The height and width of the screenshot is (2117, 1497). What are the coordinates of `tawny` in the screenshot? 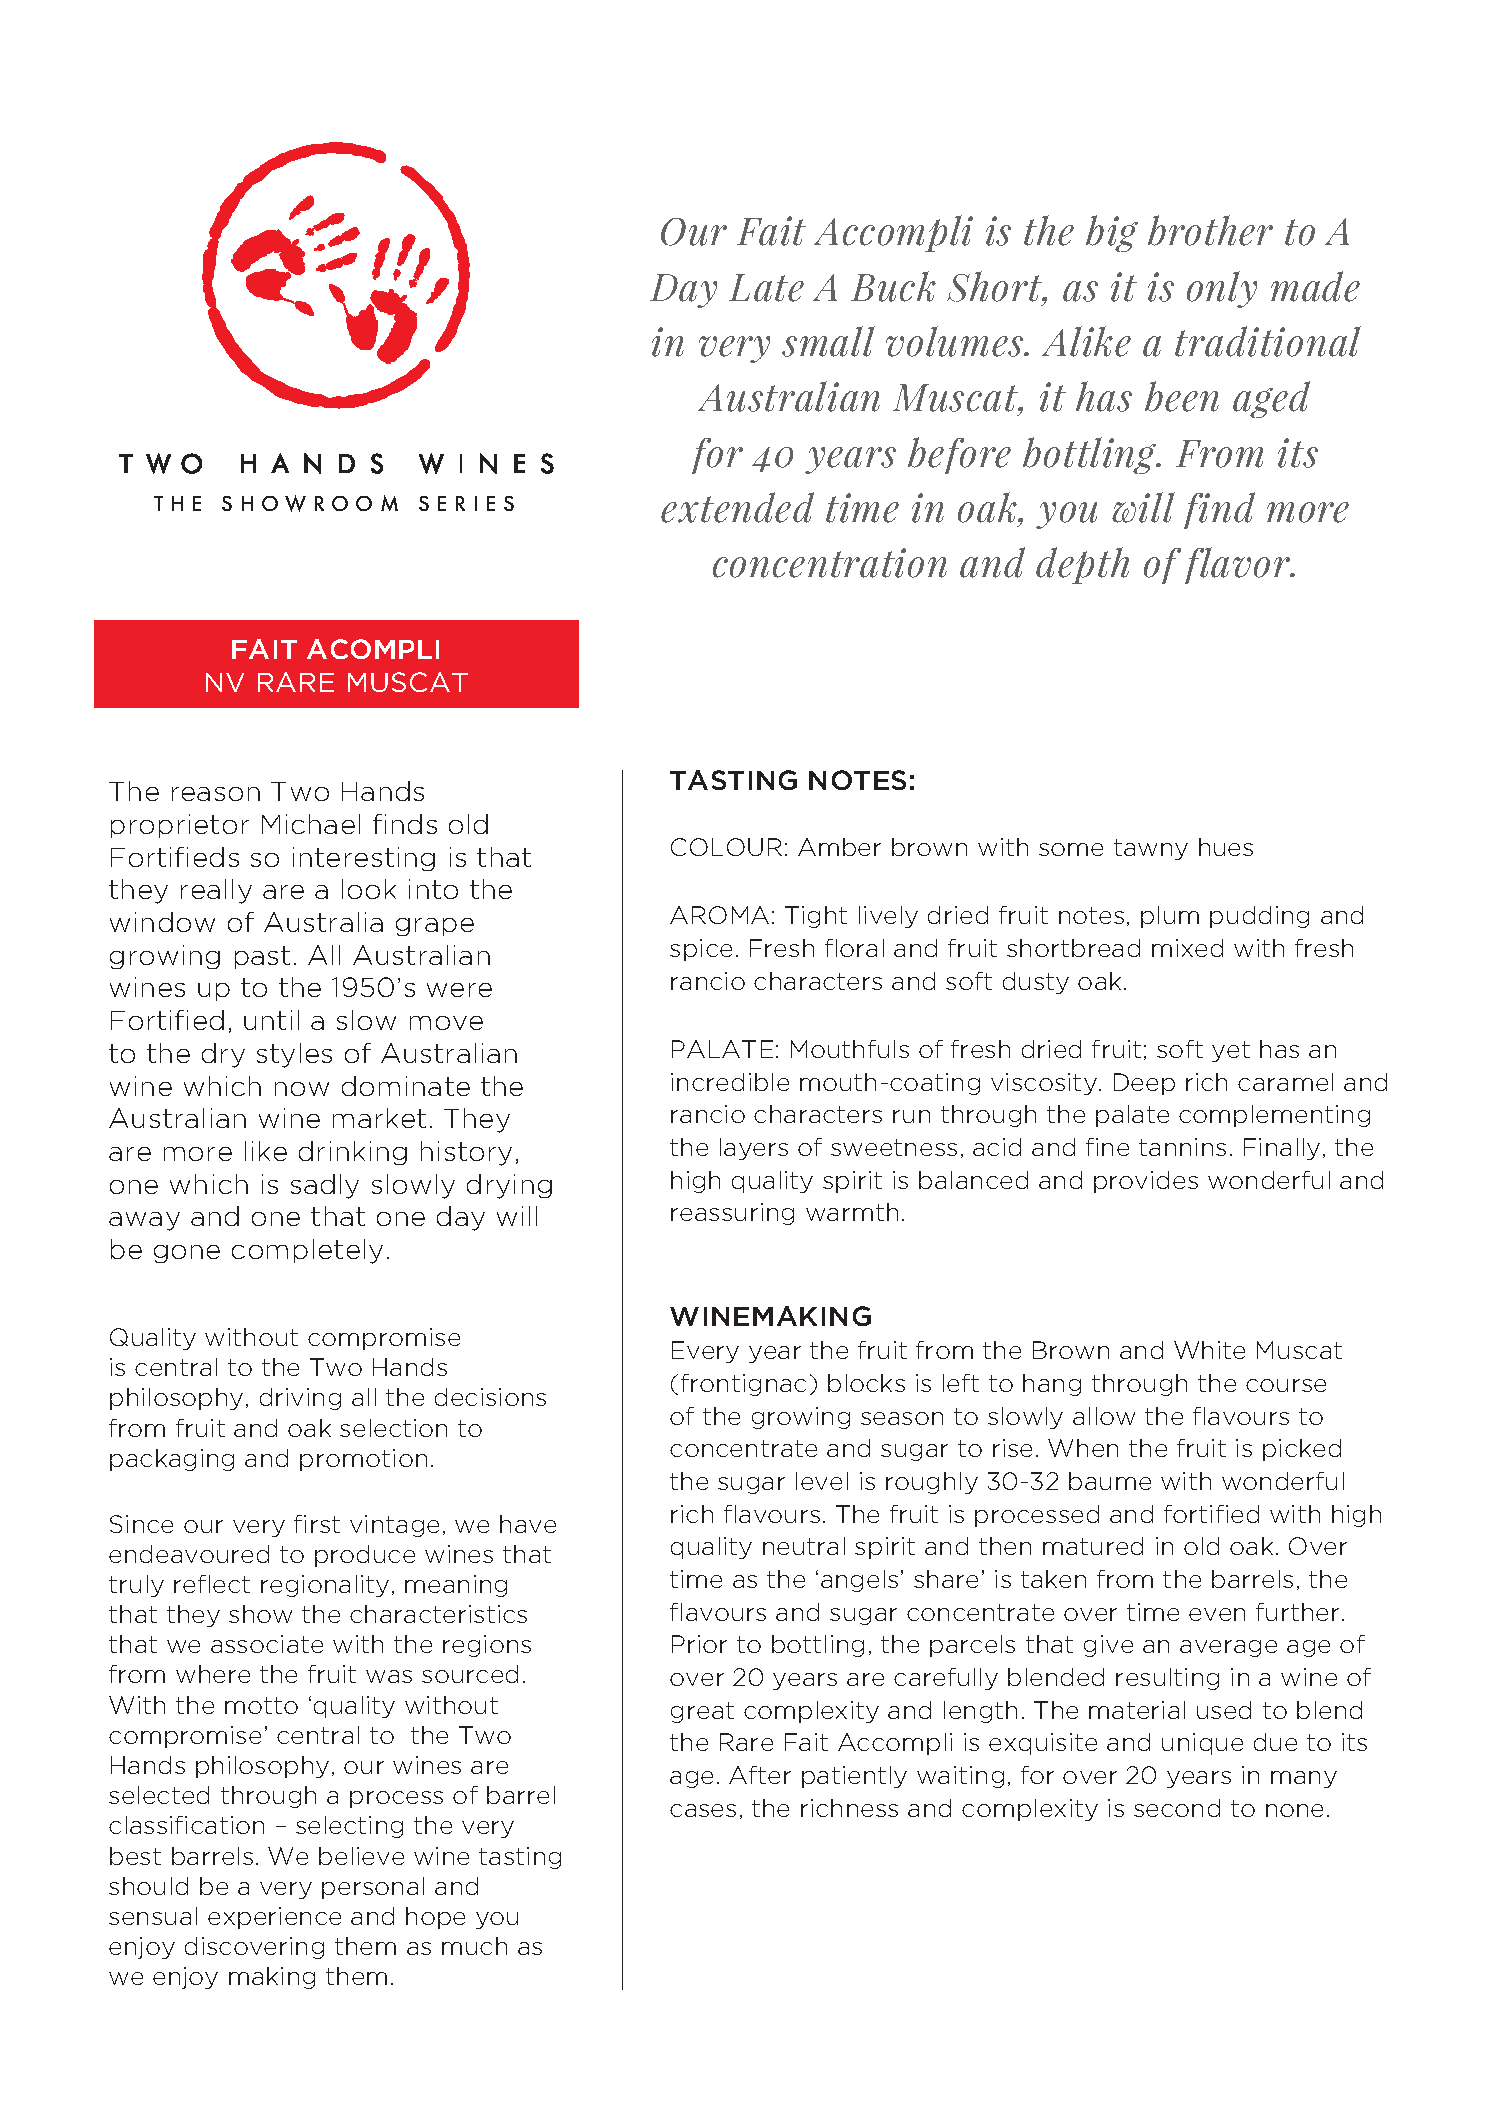 It's located at (1151, 849).
